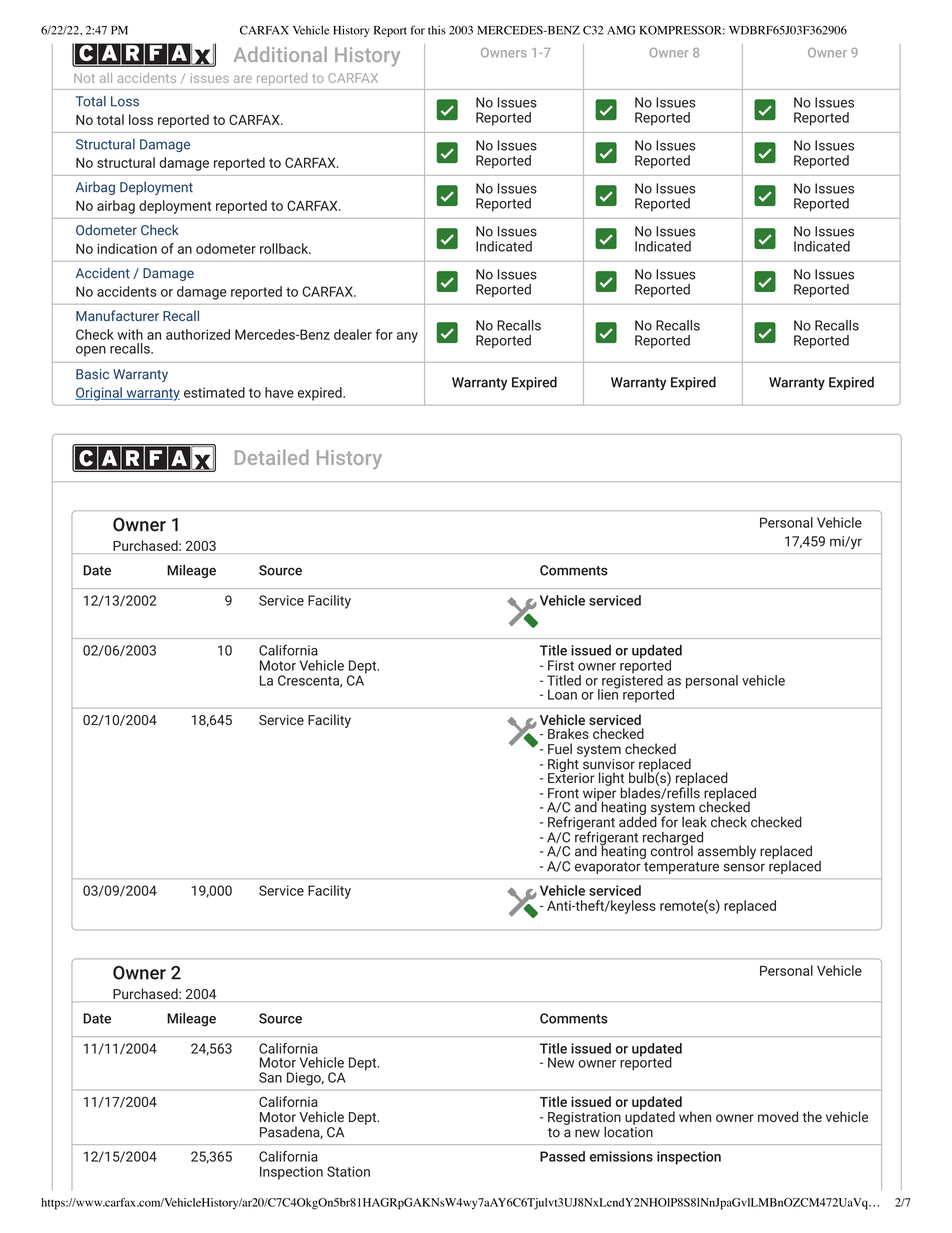 Image resolution: width=952 pixels, height=1233 pixels. What do you see at coordinates (621, 30) in the screenshot?
I see `AMG` at bounding box center [621, 30].
